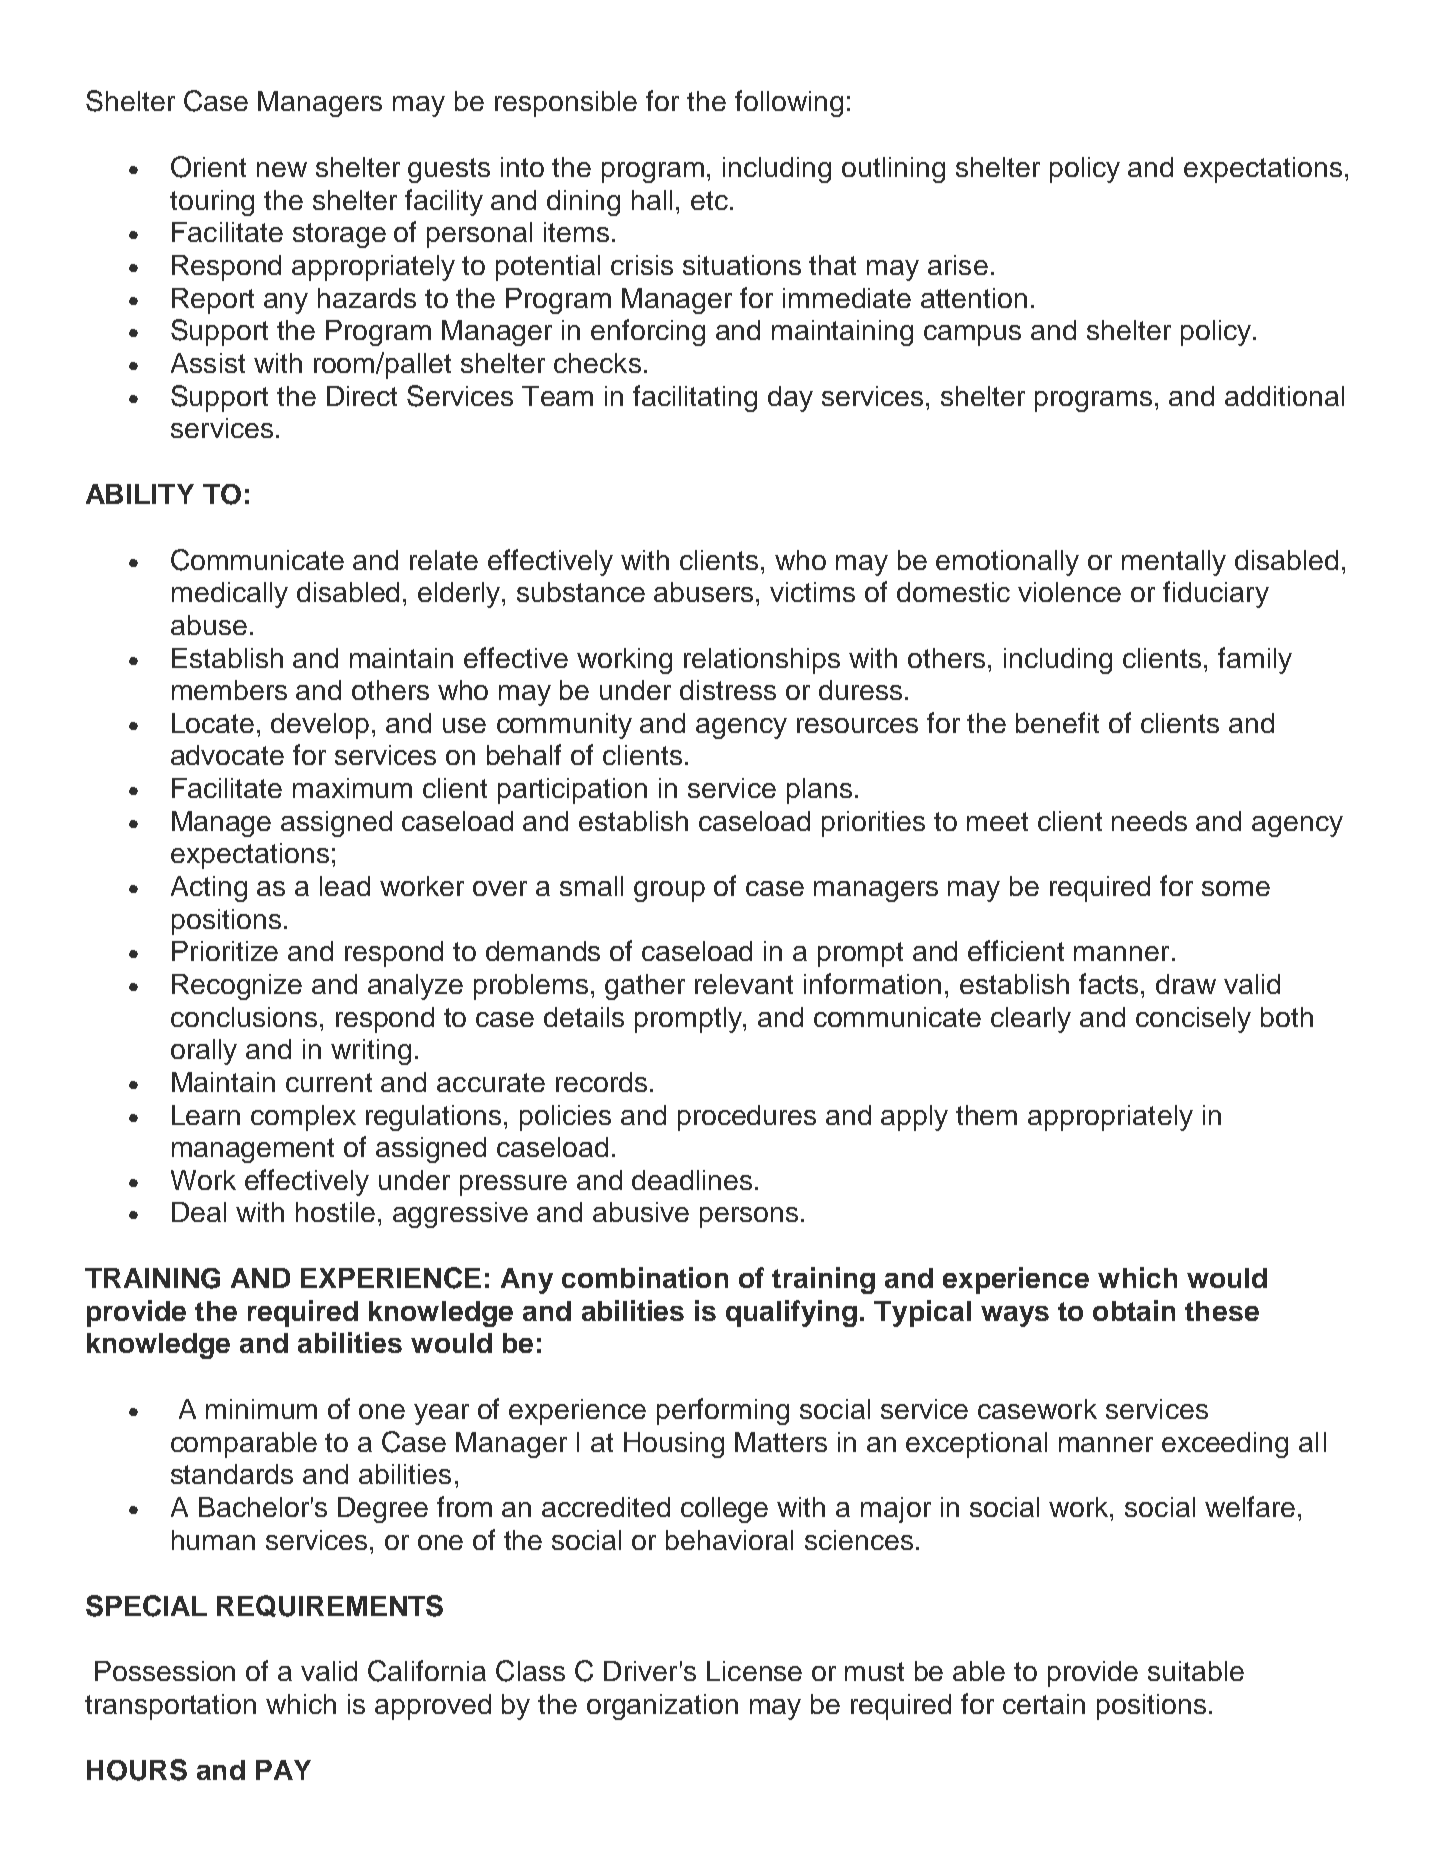 This screenshot has width=1447, height=1873. What do you see at coordinates (283, 1770) in the screenshot?
I see `PAY` at bounding box center [283, 1770].
